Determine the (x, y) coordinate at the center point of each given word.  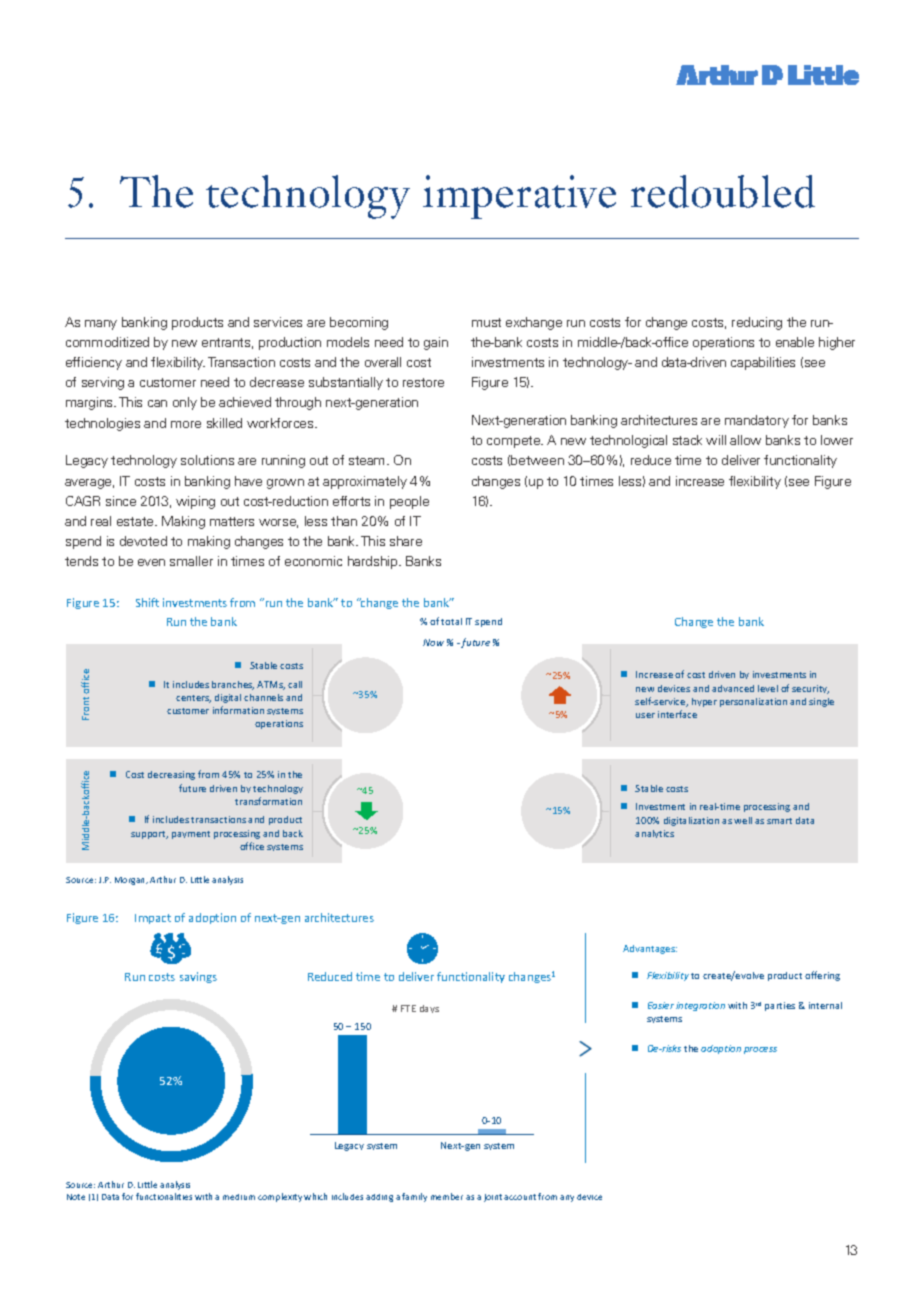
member (447, 1196)
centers (193, 699)
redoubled (723, 191)
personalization (753, 702)
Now (433, 642)
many (101, 325)
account (520, 1197)
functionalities (164, 1196)
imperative (519, 197)
